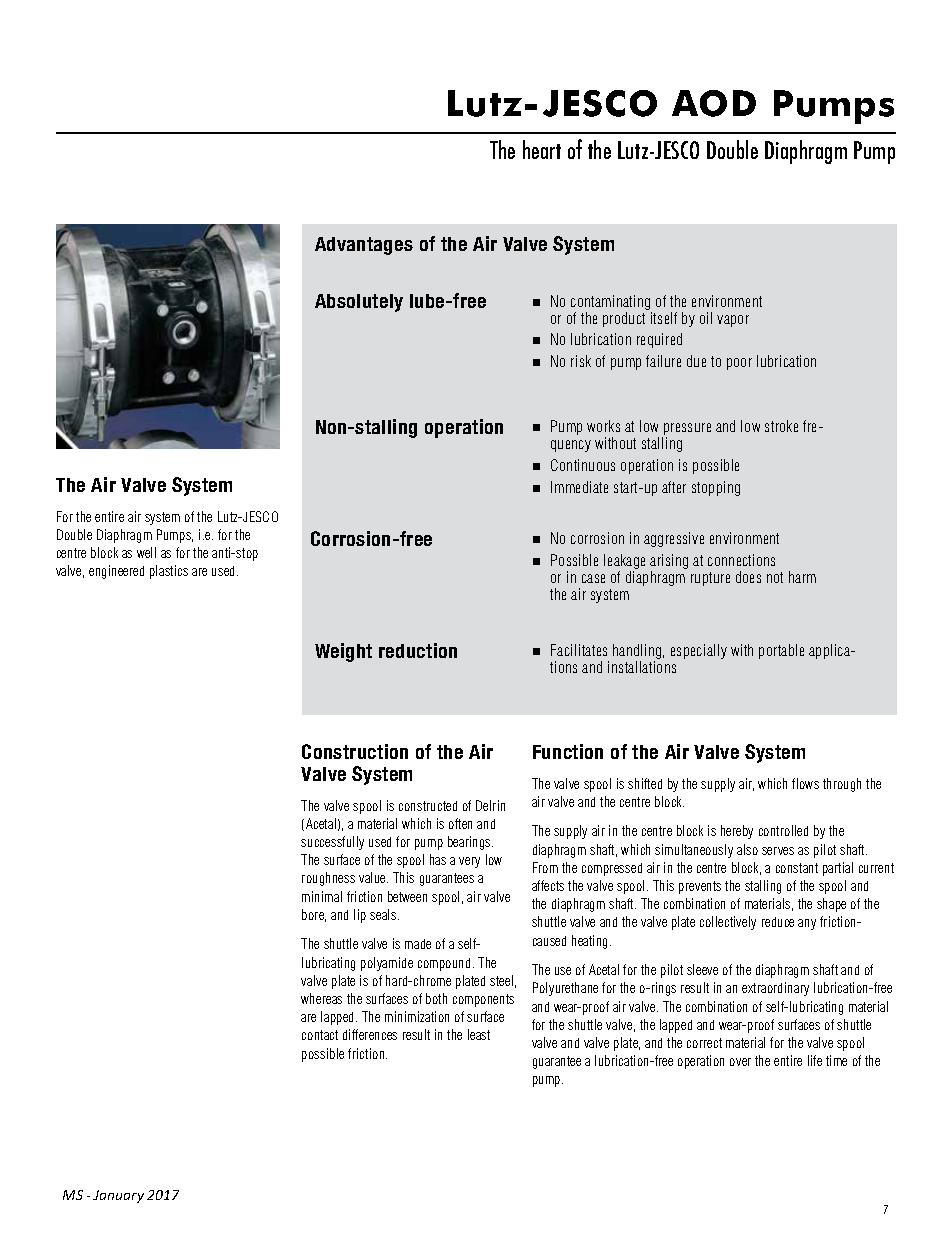  Describe the element at coordinates (778, 922) in the screenshot. I see `reduce` at that location.
